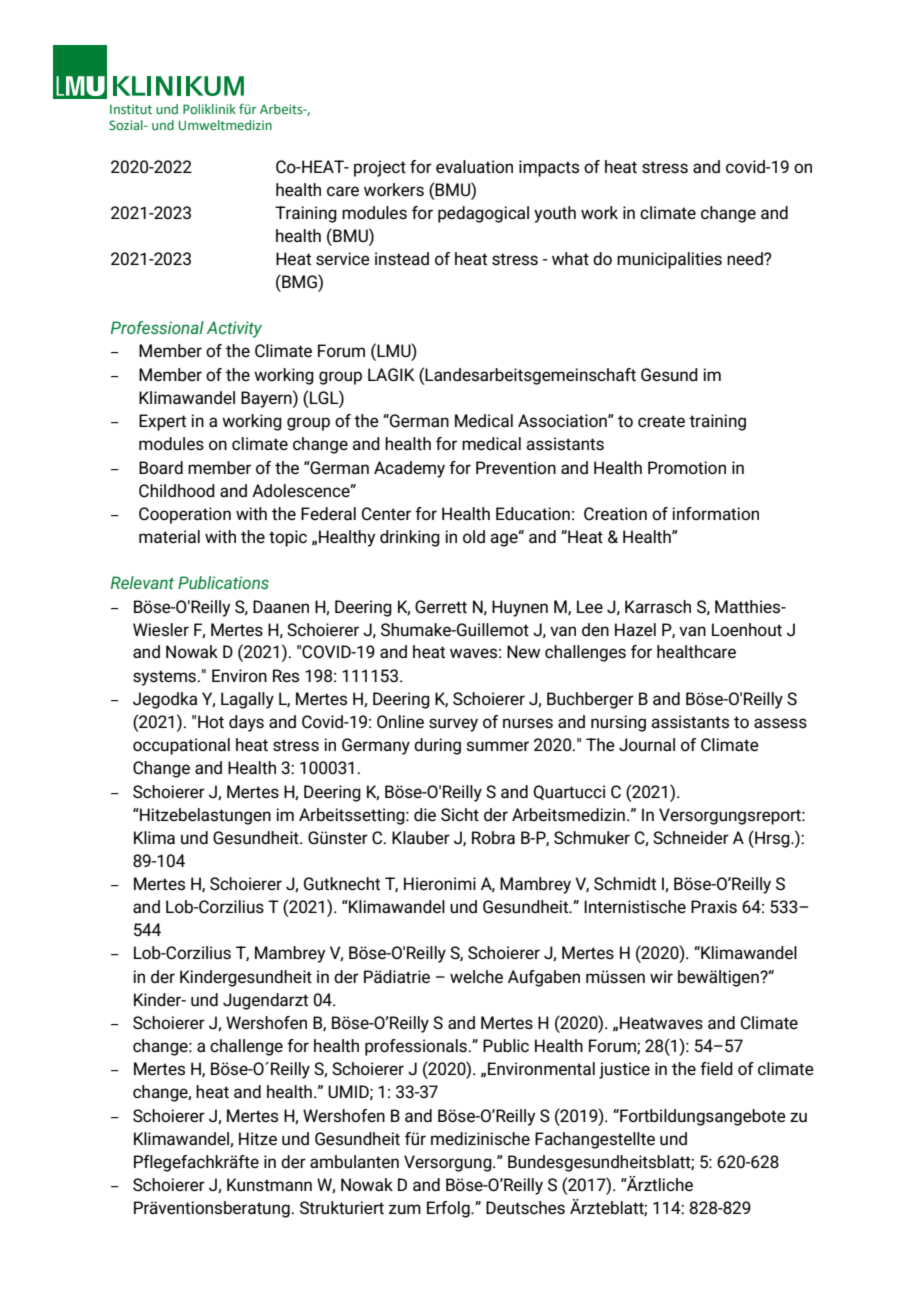  I want to click on systems, so click(164, 678).
